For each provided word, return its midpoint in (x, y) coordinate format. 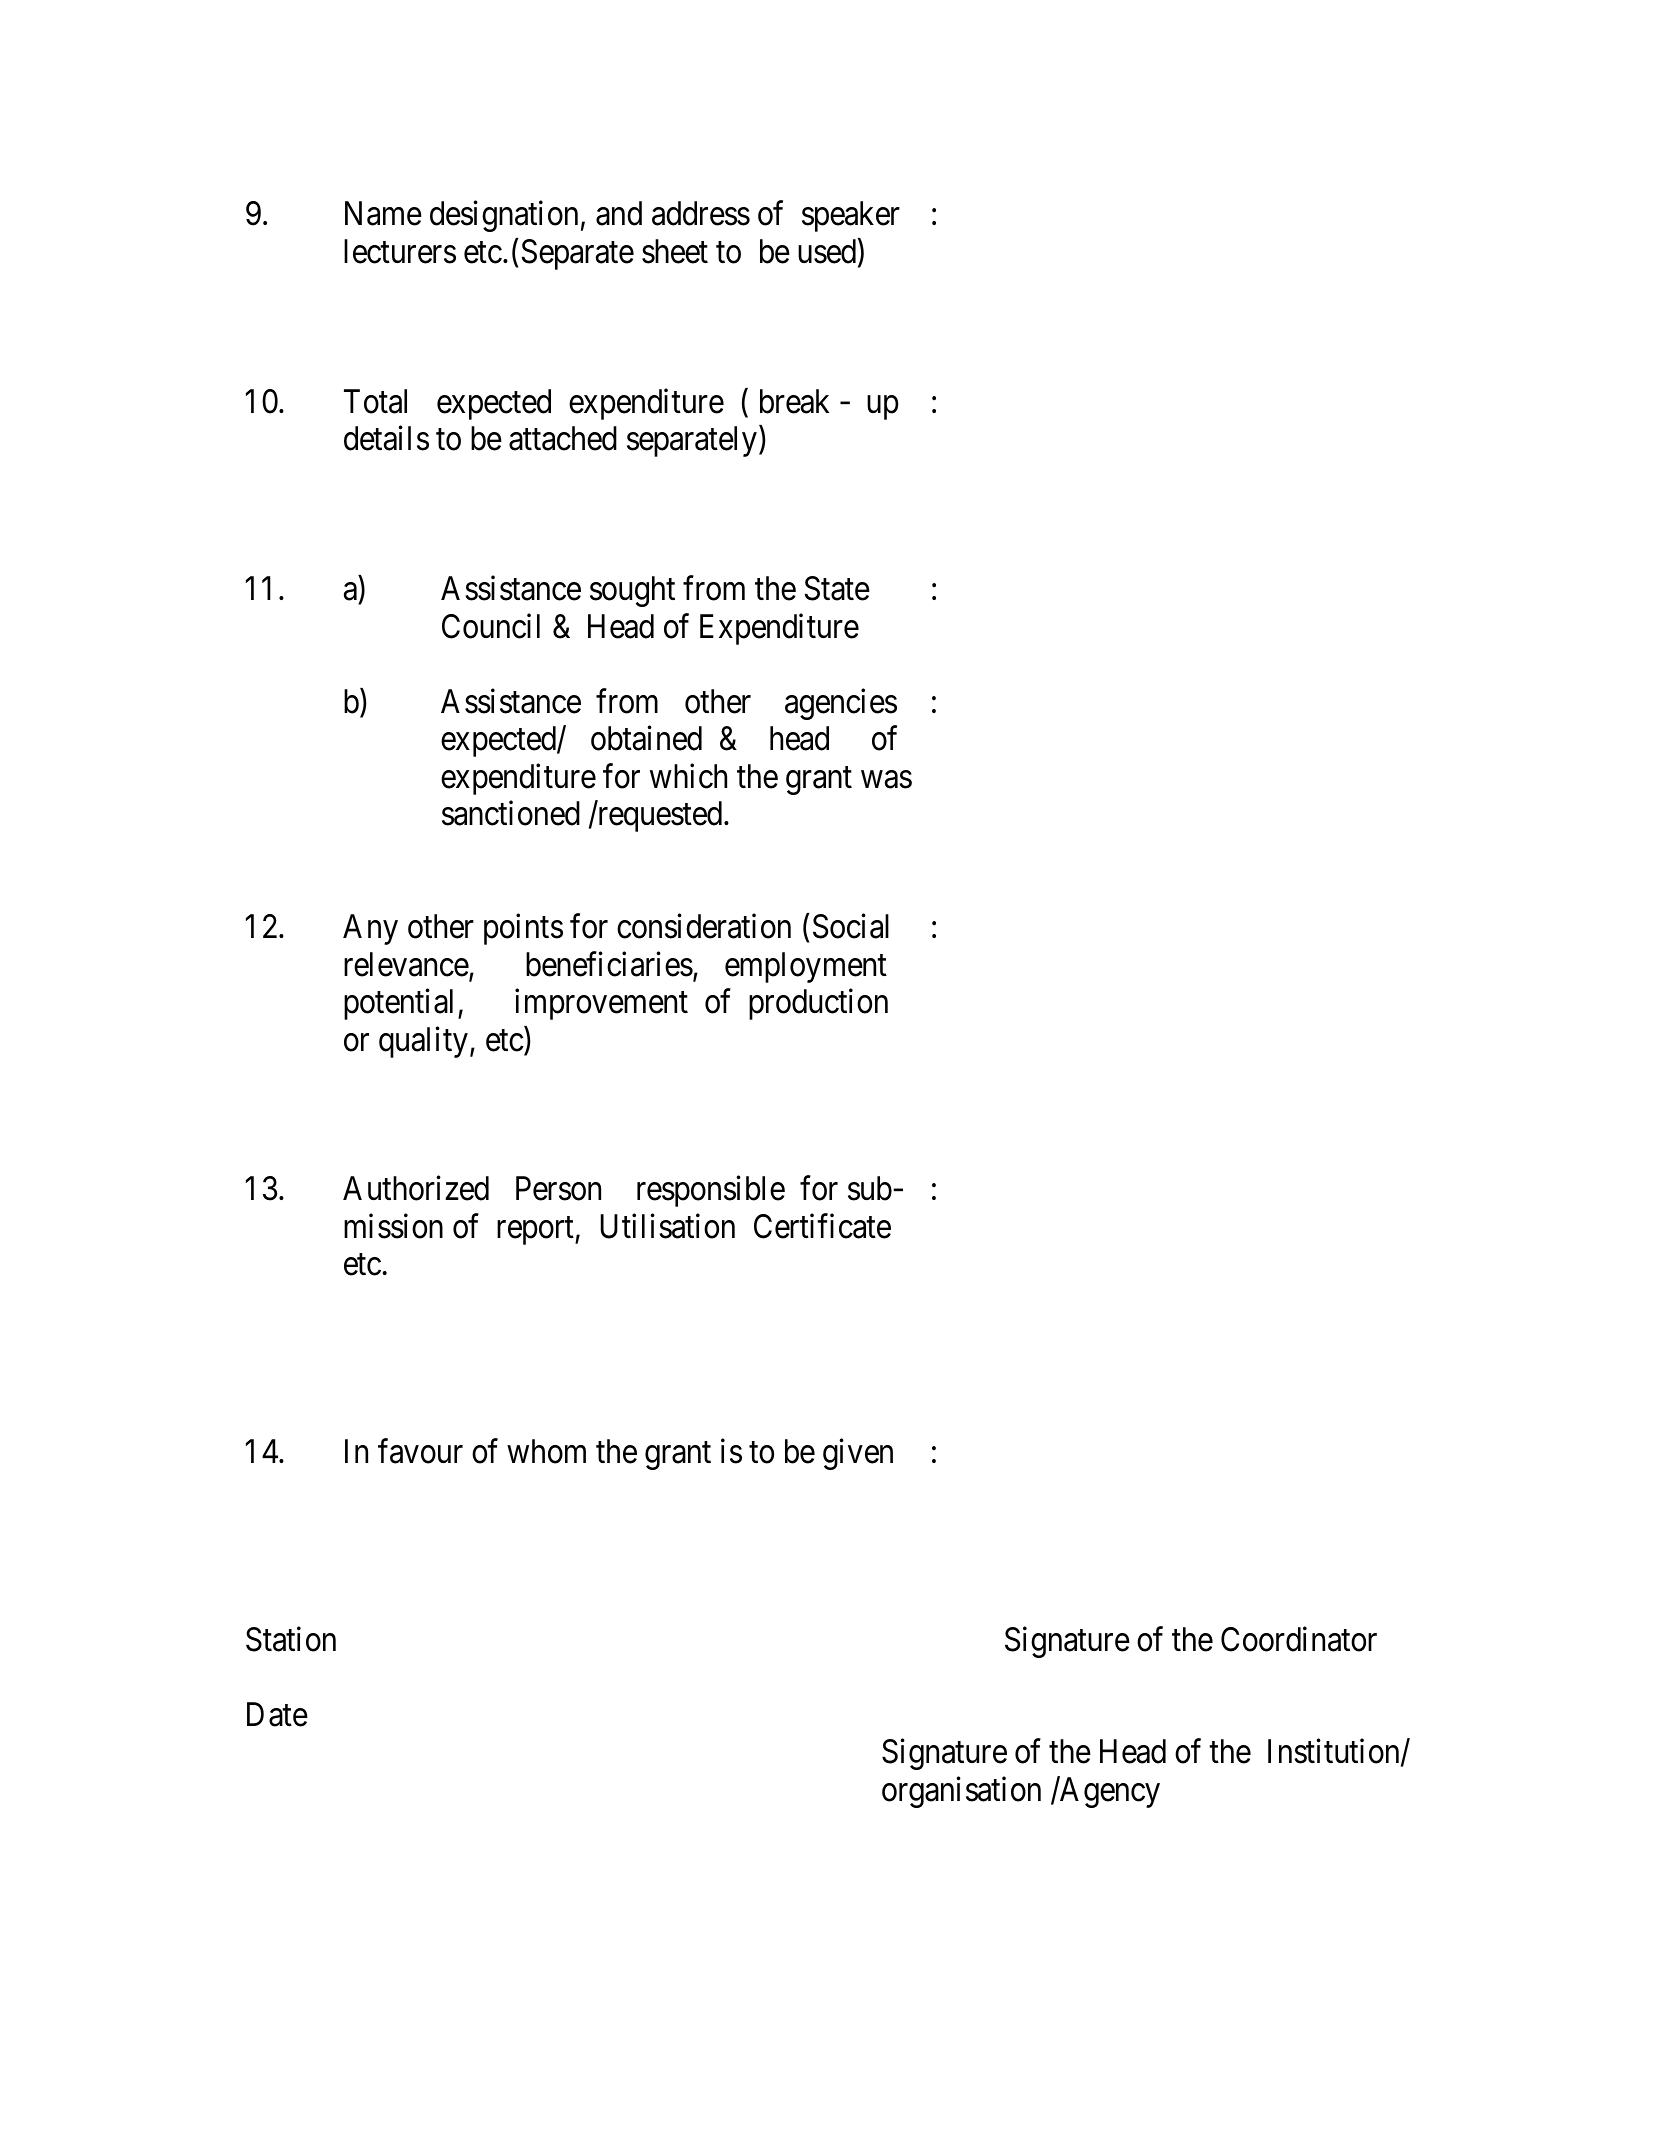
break (794, 401)
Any (370, 929)
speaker (851, 216)
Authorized (416, 1188)
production (818, 1004)
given (858, 1454)
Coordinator (1299, 1639)
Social (851, 926)
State (837, 588)
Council (491, 626)
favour (420, 1451)
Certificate (822, 1226)
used (828, 252)
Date (277, 1714)
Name (383, 214)
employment (806, 967)
